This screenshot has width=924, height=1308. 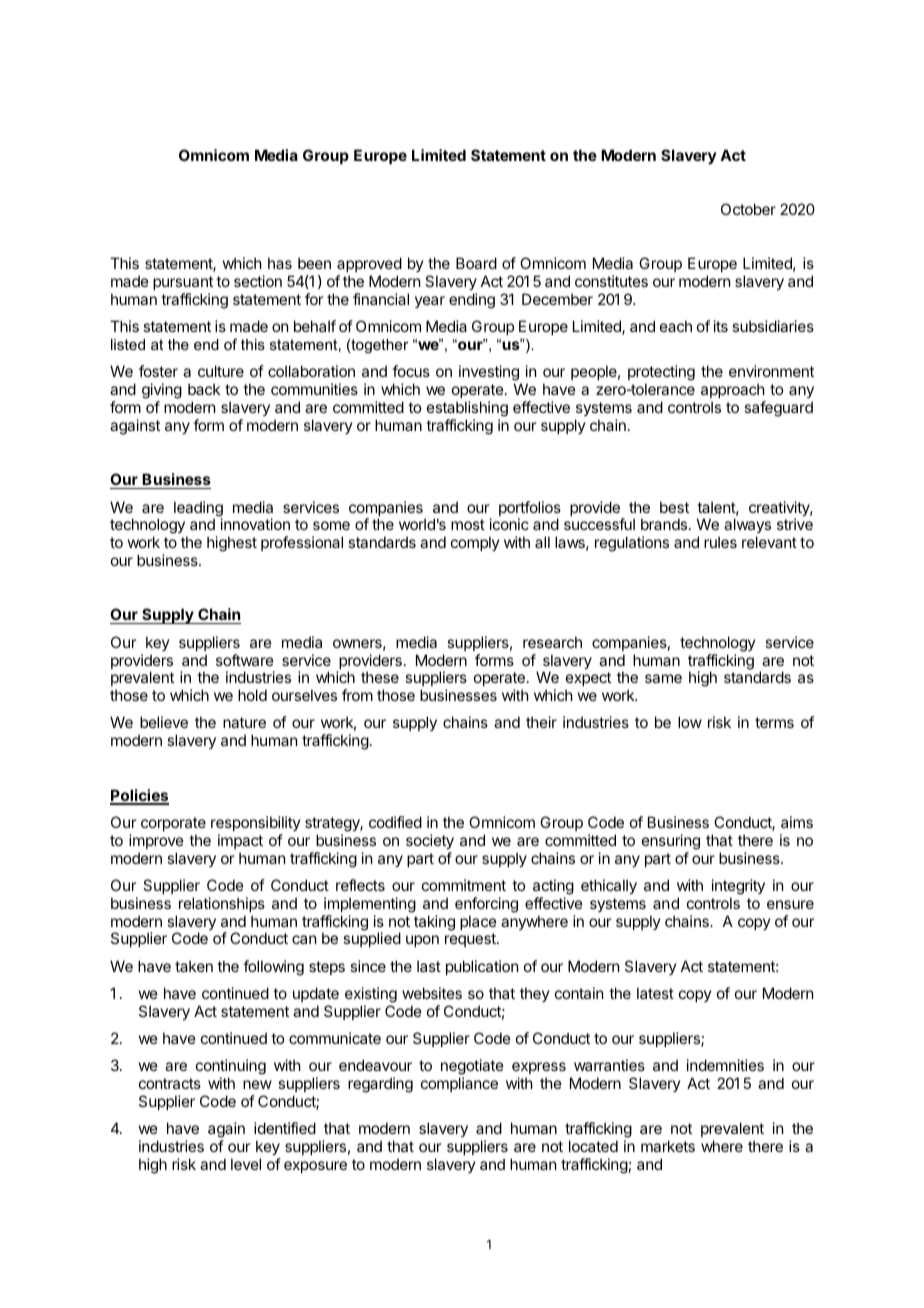 What do you see at coordinates (395, 822) in the screenshot?
I see `codified` at bounding box center [395, 822].
